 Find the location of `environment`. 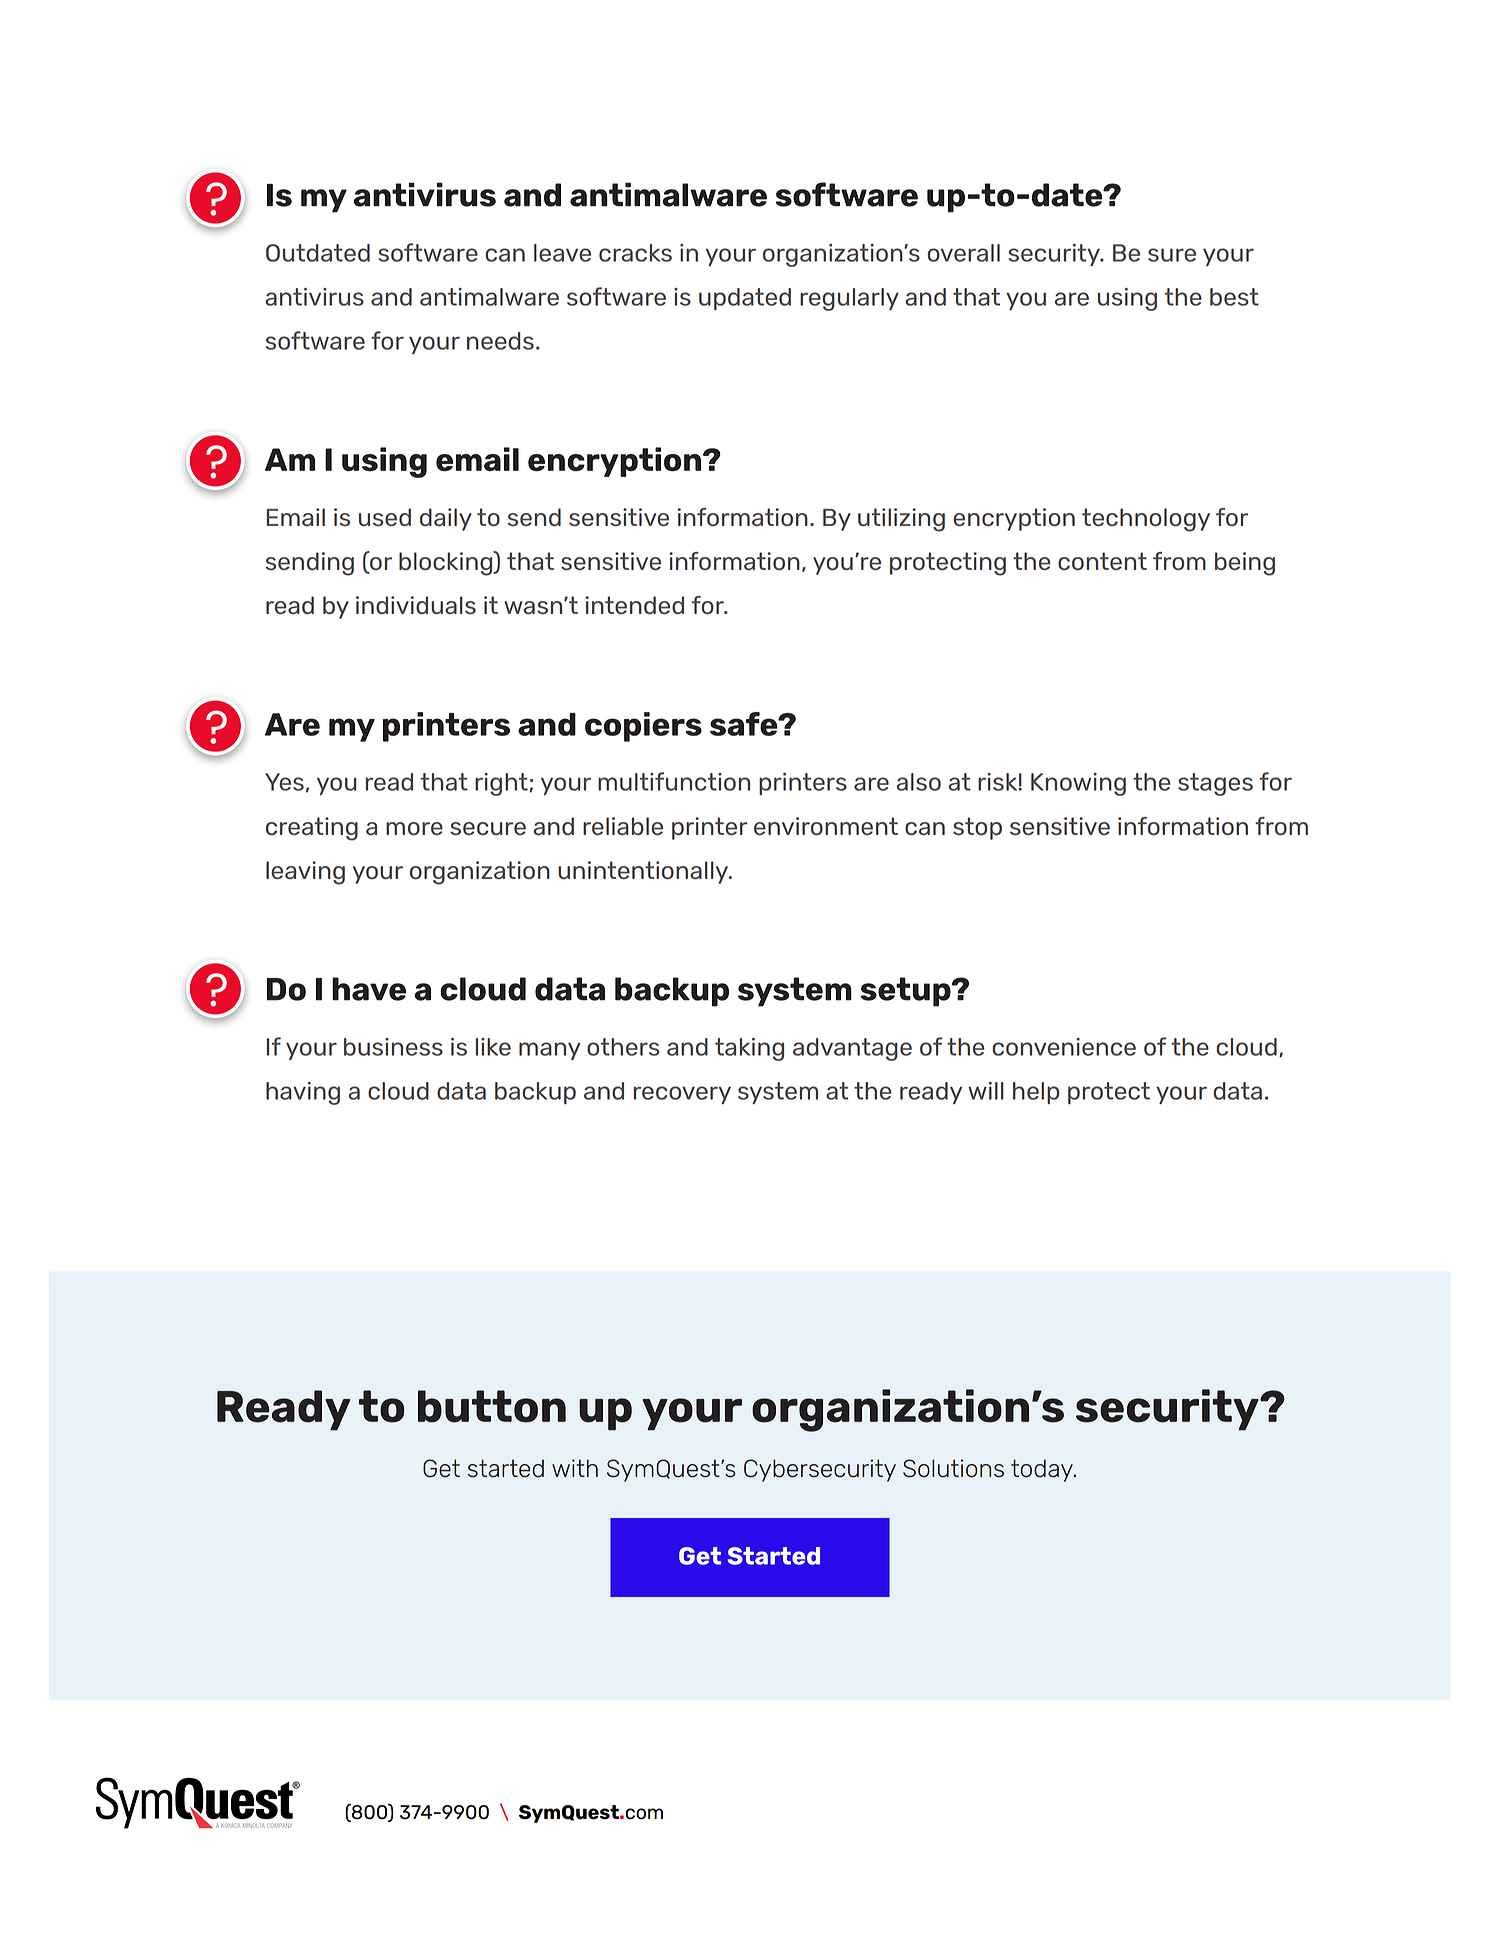

environment is located at coordinates (826, 826).
